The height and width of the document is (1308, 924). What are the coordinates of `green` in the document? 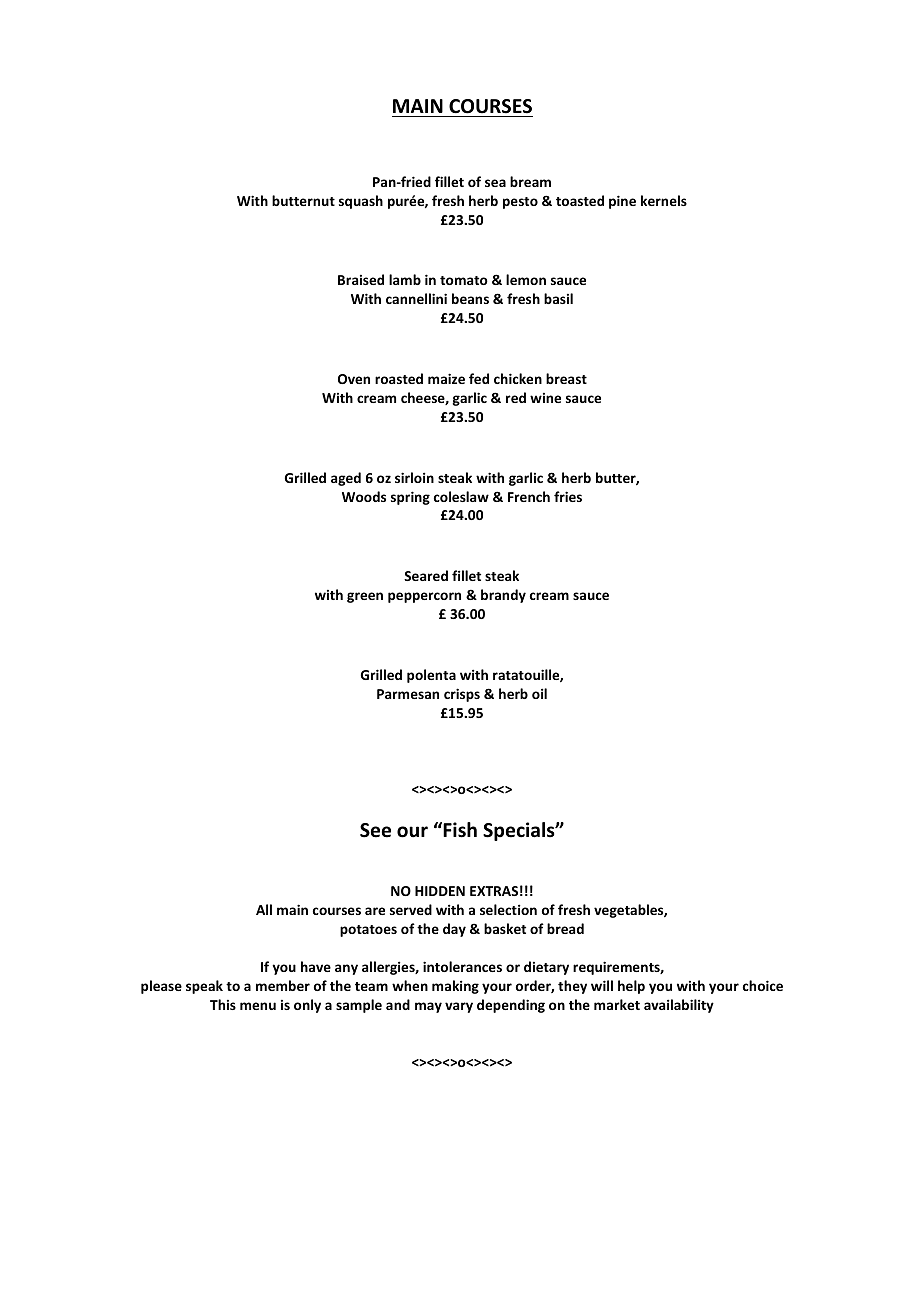 It's located at (365, 597).
